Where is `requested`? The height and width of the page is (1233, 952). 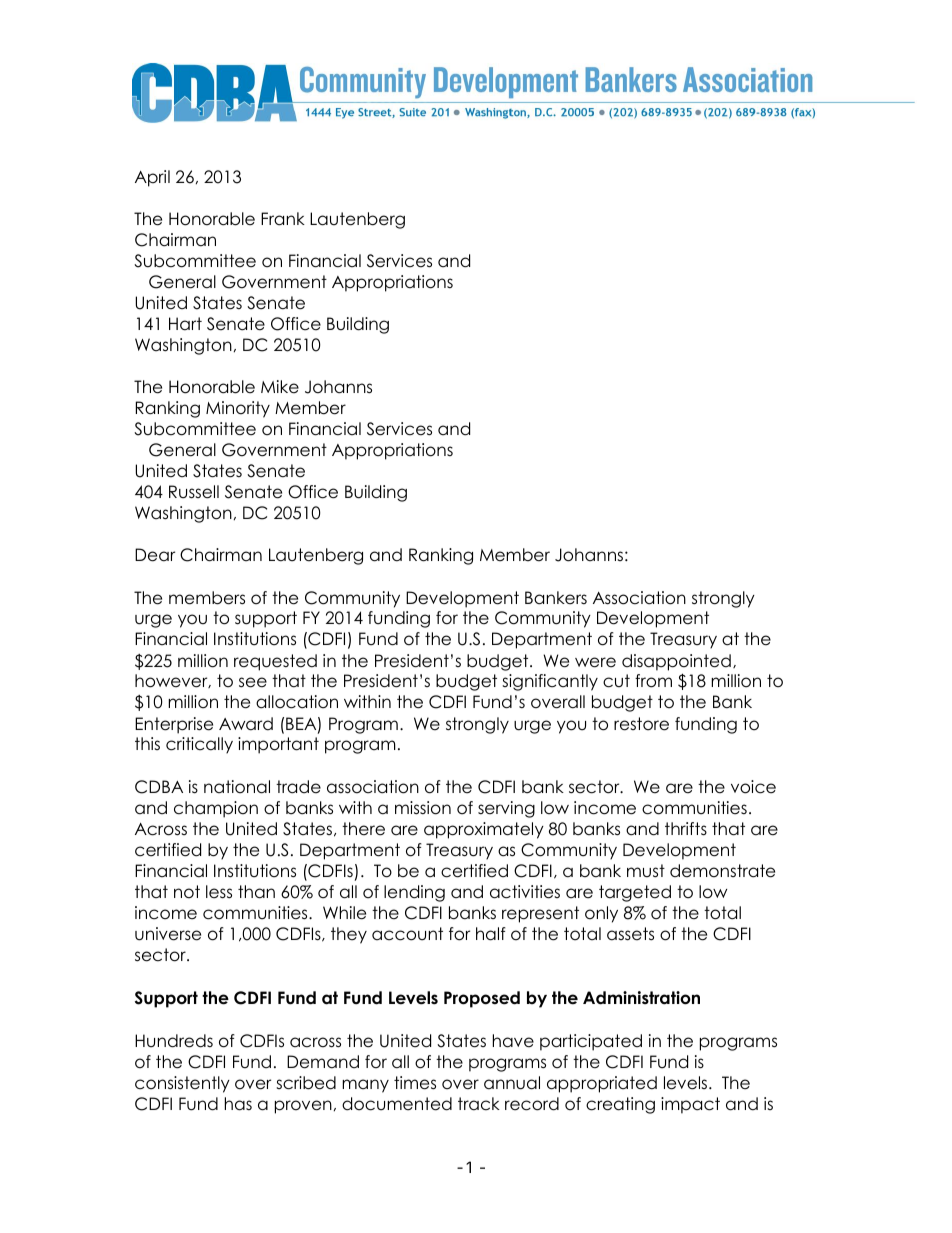
requested is located at coordinates (275, 662).
